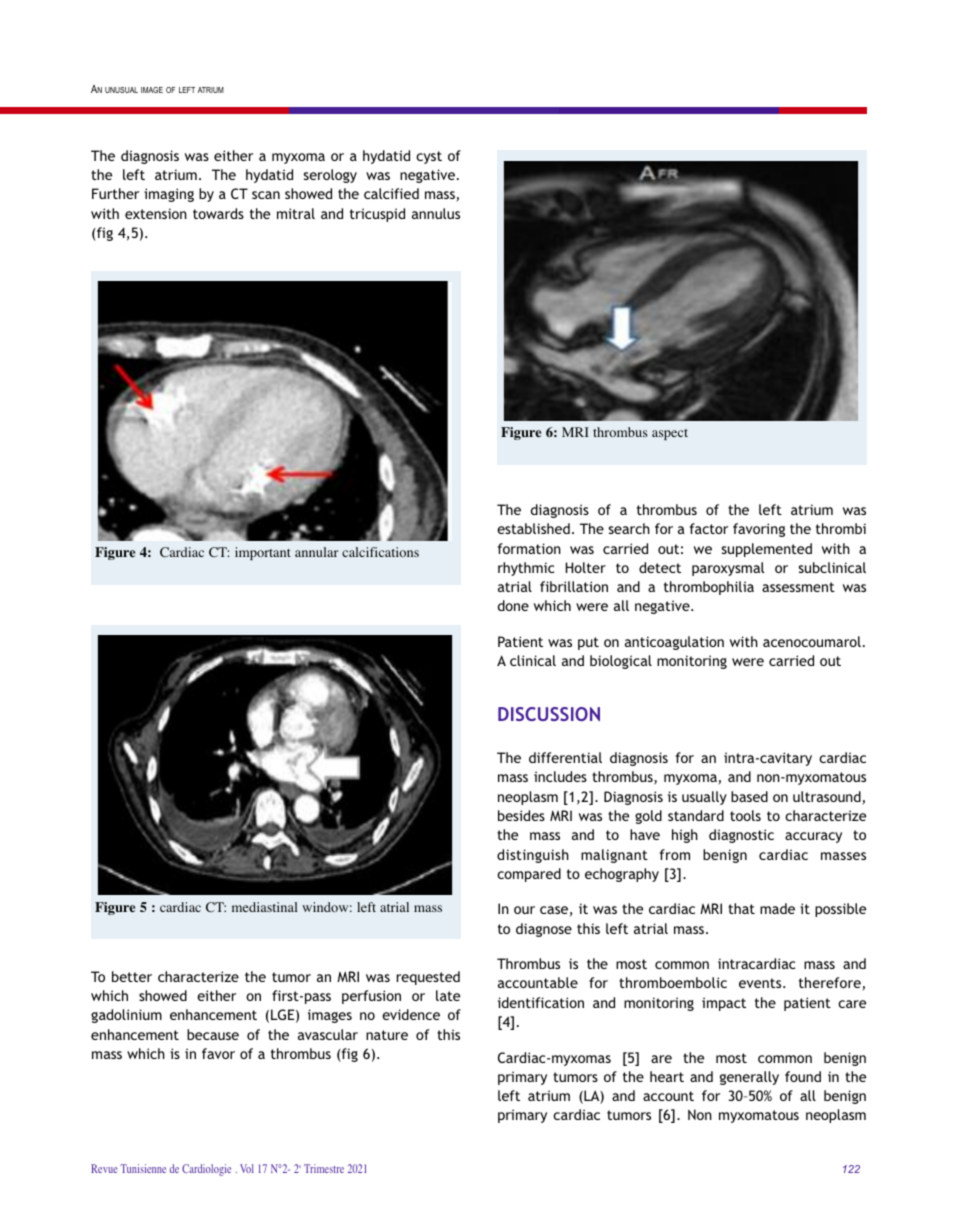 The width and height of the screenshot is (958, 1232). Describe the element at coordinates (429, 157) in the screenshot. I see `cyst` at that location.
